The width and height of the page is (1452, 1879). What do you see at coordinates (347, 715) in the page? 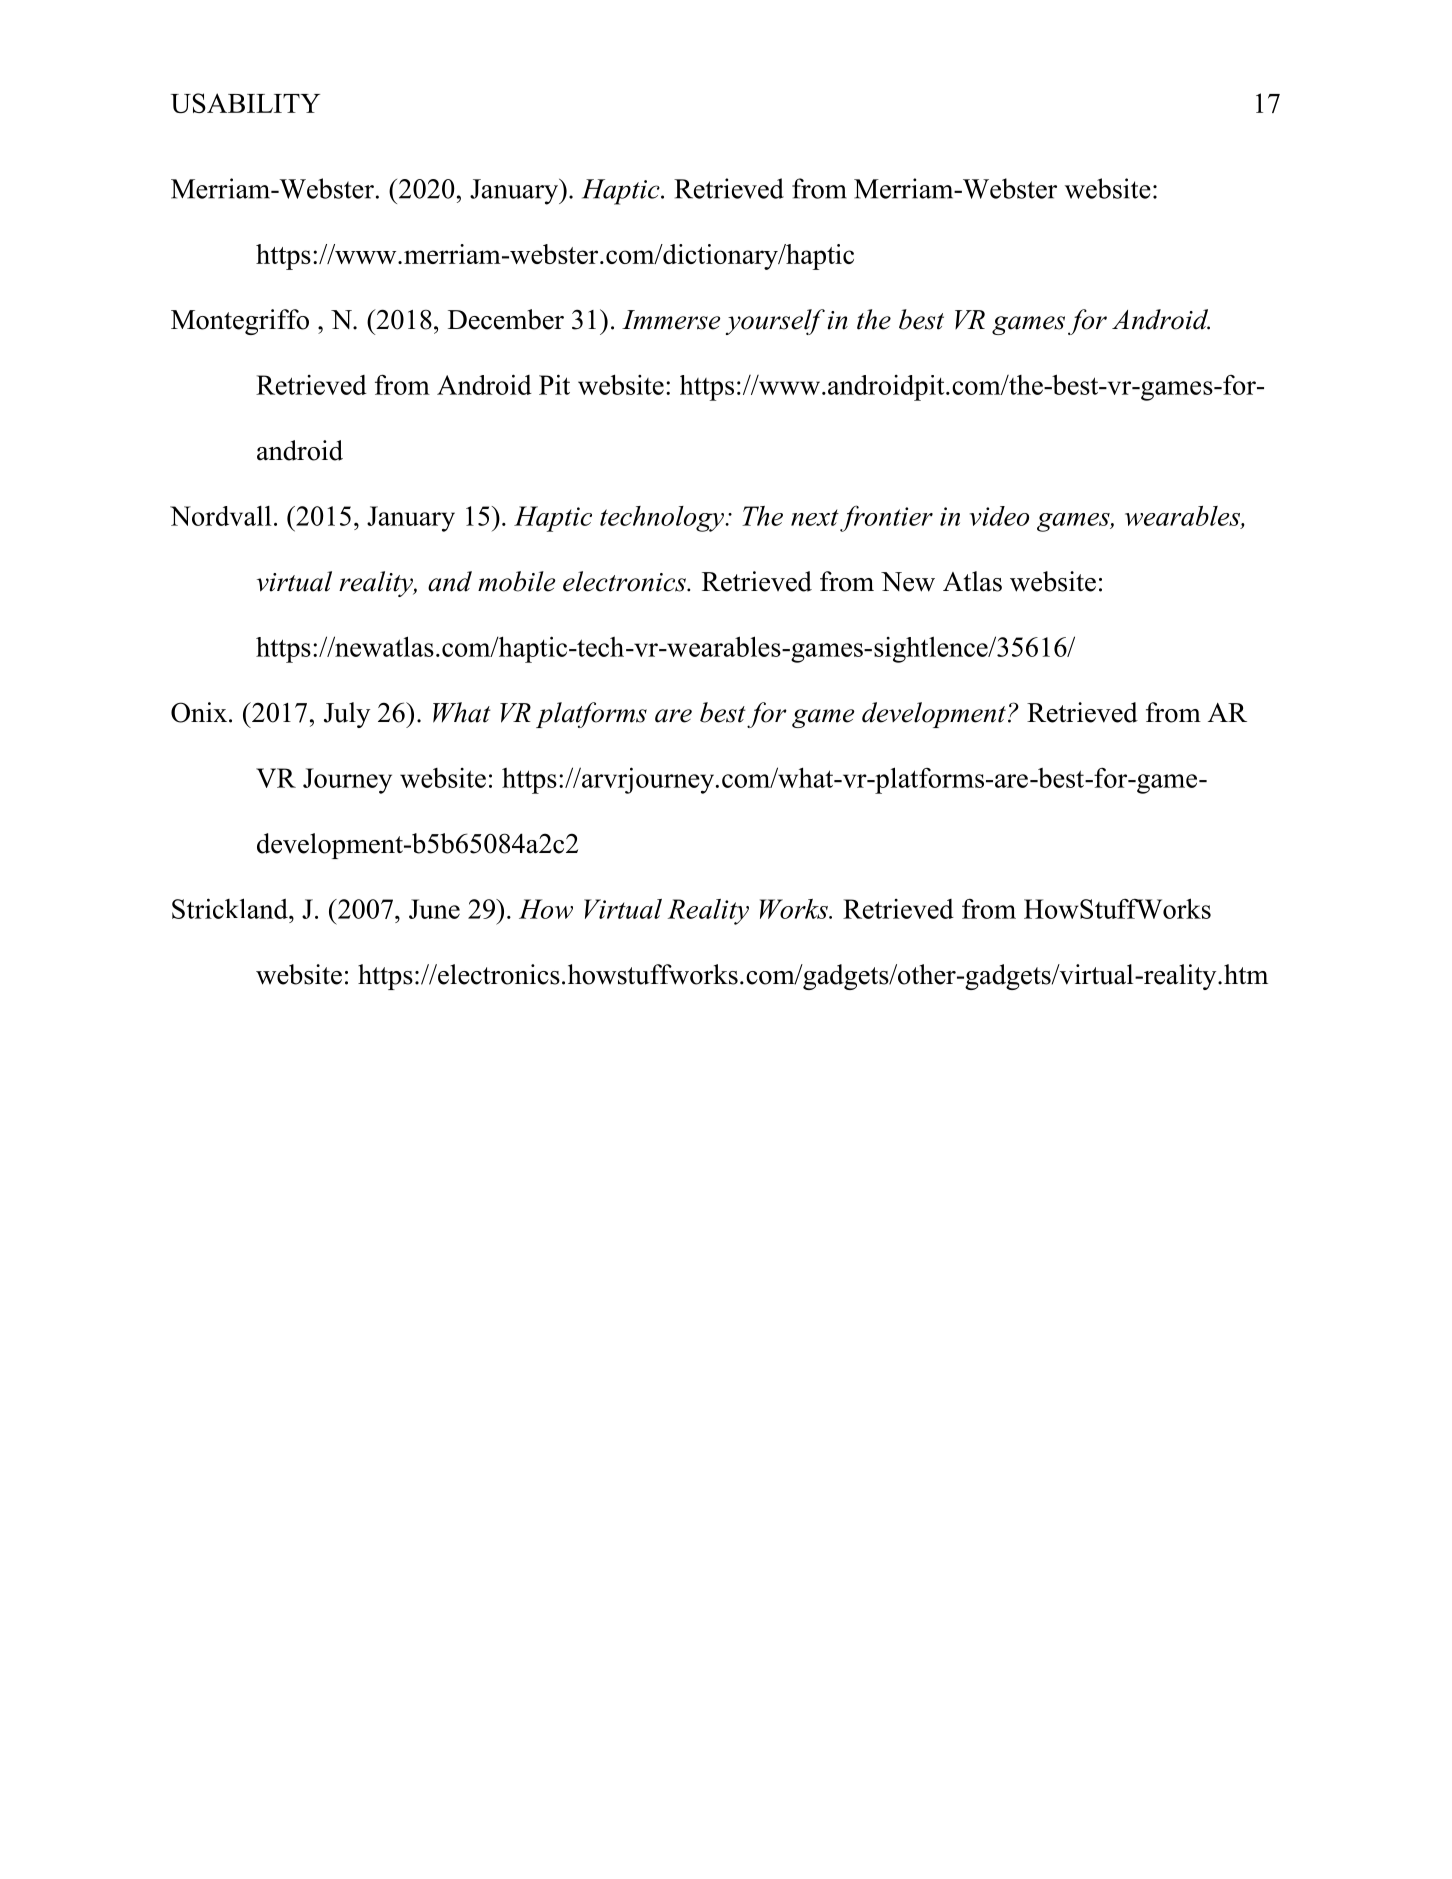
I see `July` at bounding box center [347, 715].
